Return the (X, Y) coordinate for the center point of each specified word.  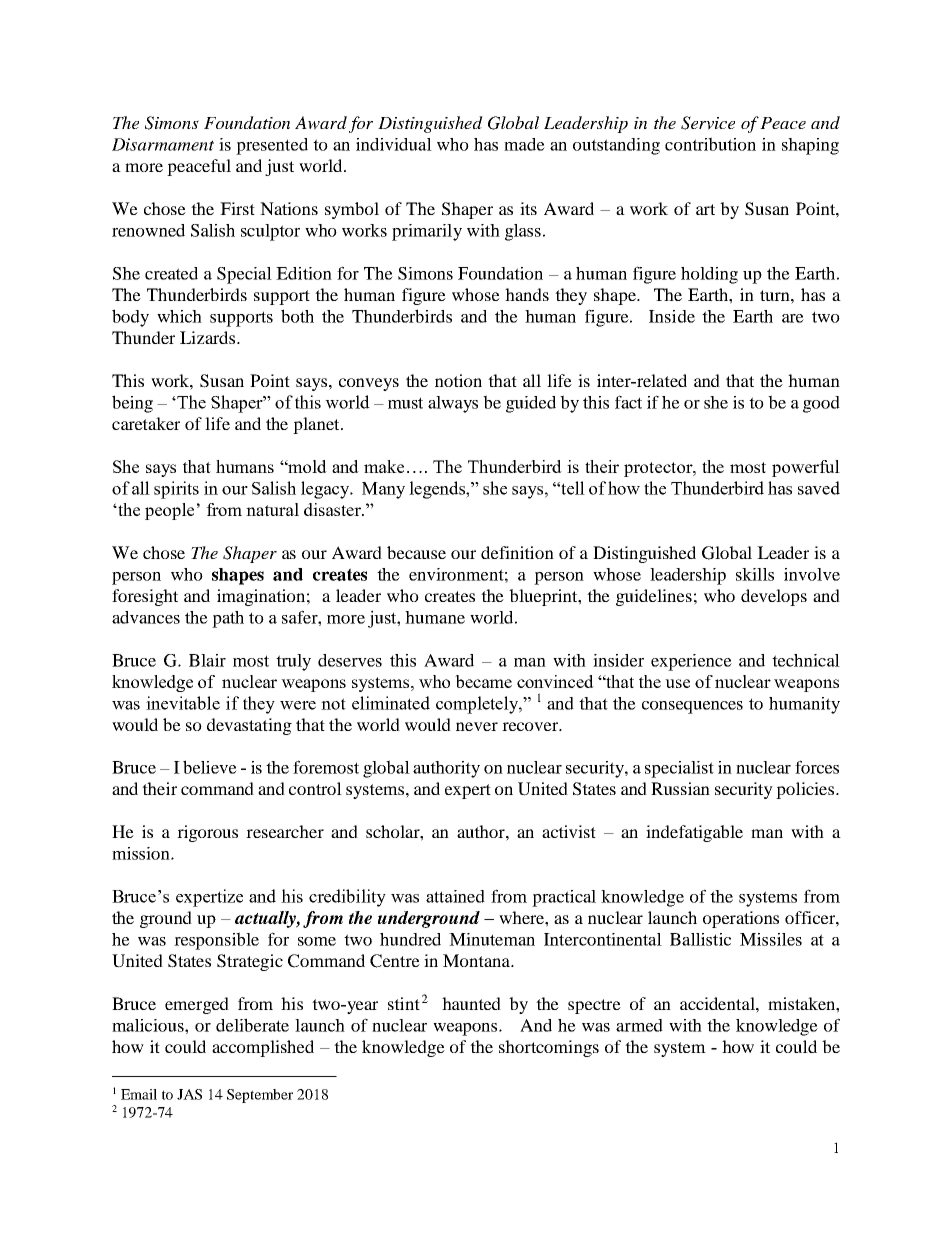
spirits (176, 490)
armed (639, 1025)
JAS (189, 1094)
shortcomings (549, 1048)
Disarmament (163, 144)
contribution (710, 144)
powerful (806, 468)
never (477, 726)
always (453, 404)
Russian (680, 788)
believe (210, 767)
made (524, 144)
